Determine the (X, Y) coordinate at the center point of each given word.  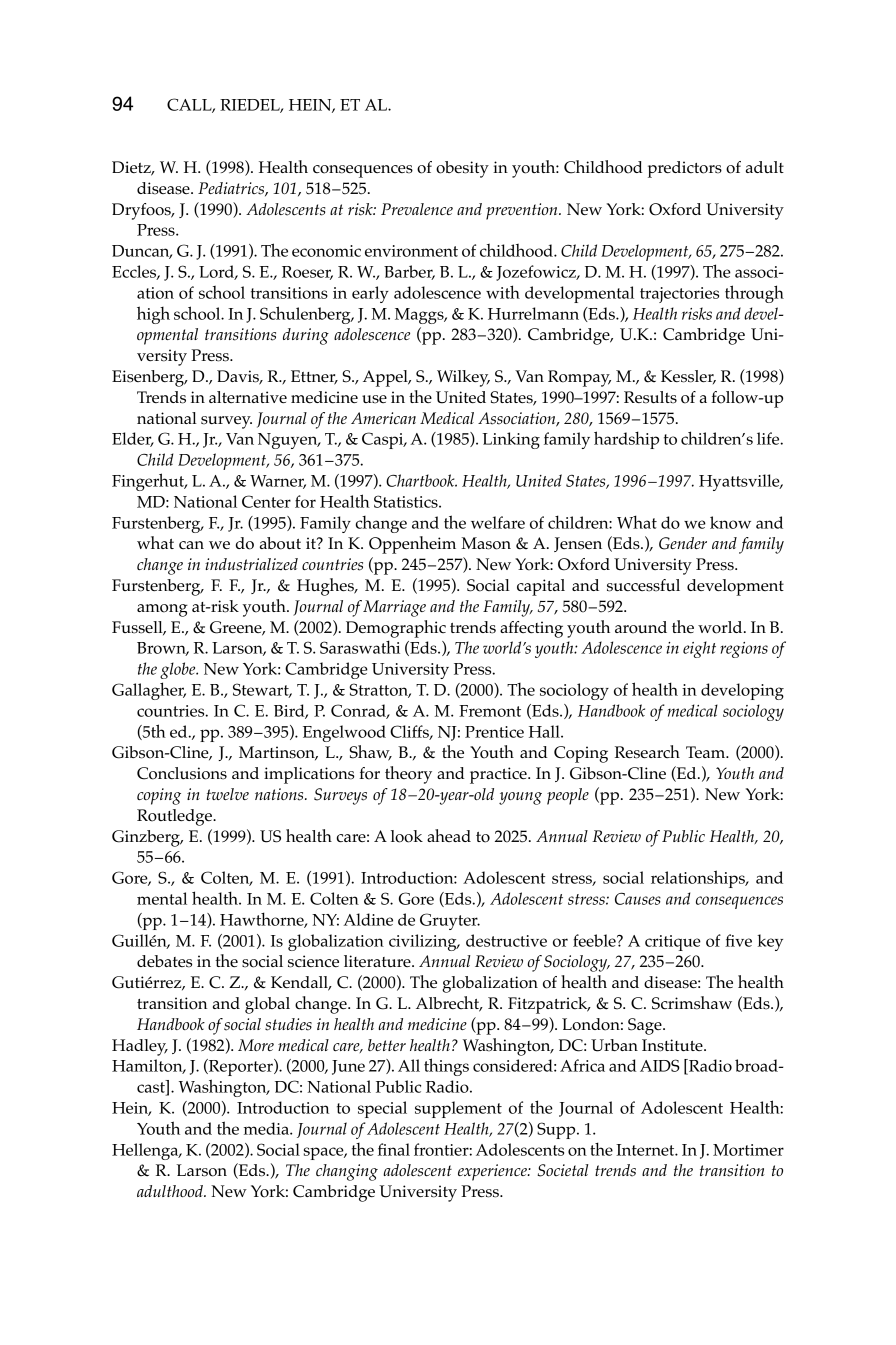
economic (326, 251)
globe (179, 670)
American (383, 418)
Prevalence (417, 209)
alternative (248, 397)
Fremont (490, 711)
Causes (638, 899)
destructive (506, 940)
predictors (685, 169)
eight (699, 649)
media (267, 1128)
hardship (626, 440)
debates (164, 961)
